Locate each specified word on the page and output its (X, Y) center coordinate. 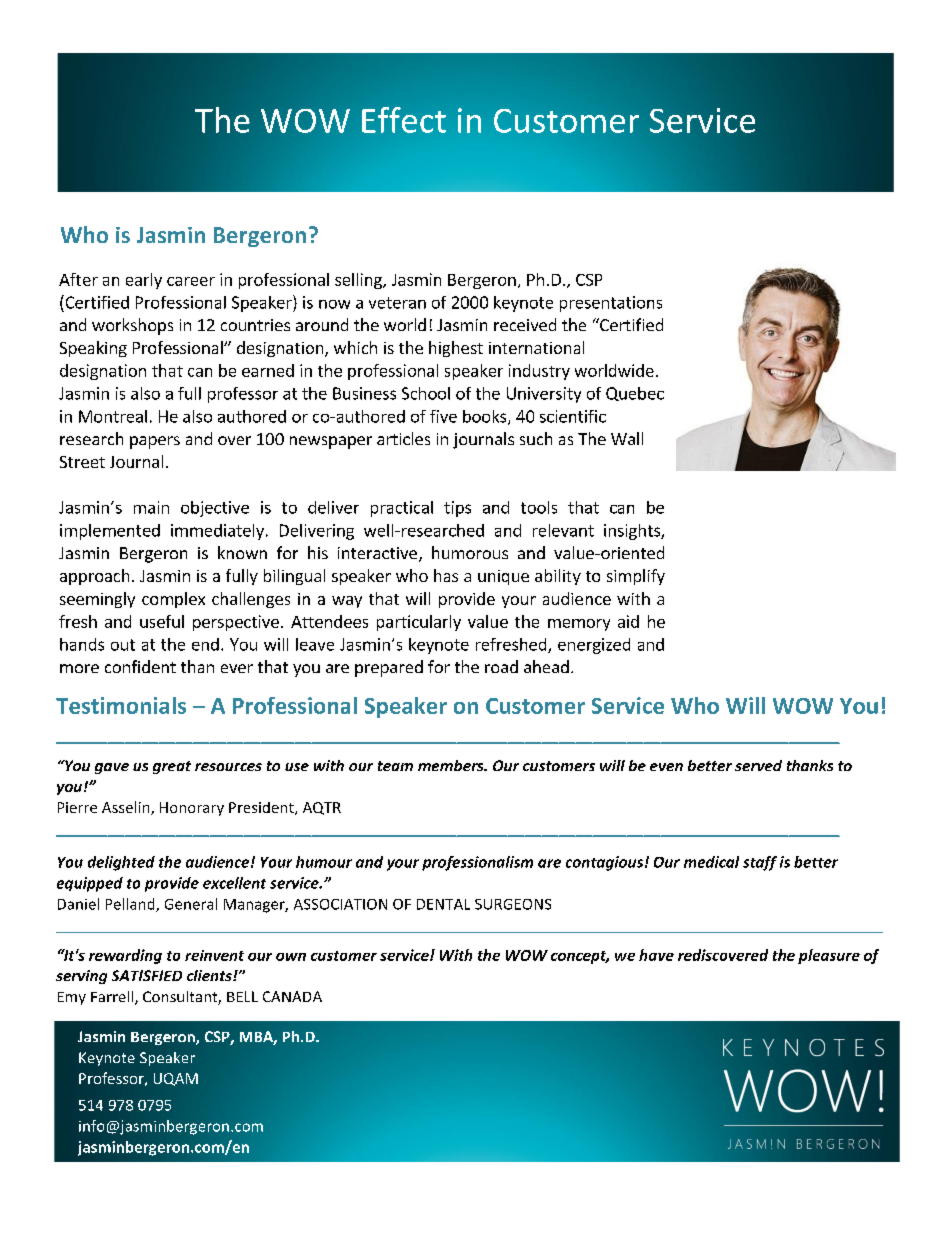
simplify (636, 577)
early (144, 281)
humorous (470, 552)
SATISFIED (147, 975)
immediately (217, 532)
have (656, 955)
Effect (404, 120)
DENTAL (443, 904)
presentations (611, 304)
